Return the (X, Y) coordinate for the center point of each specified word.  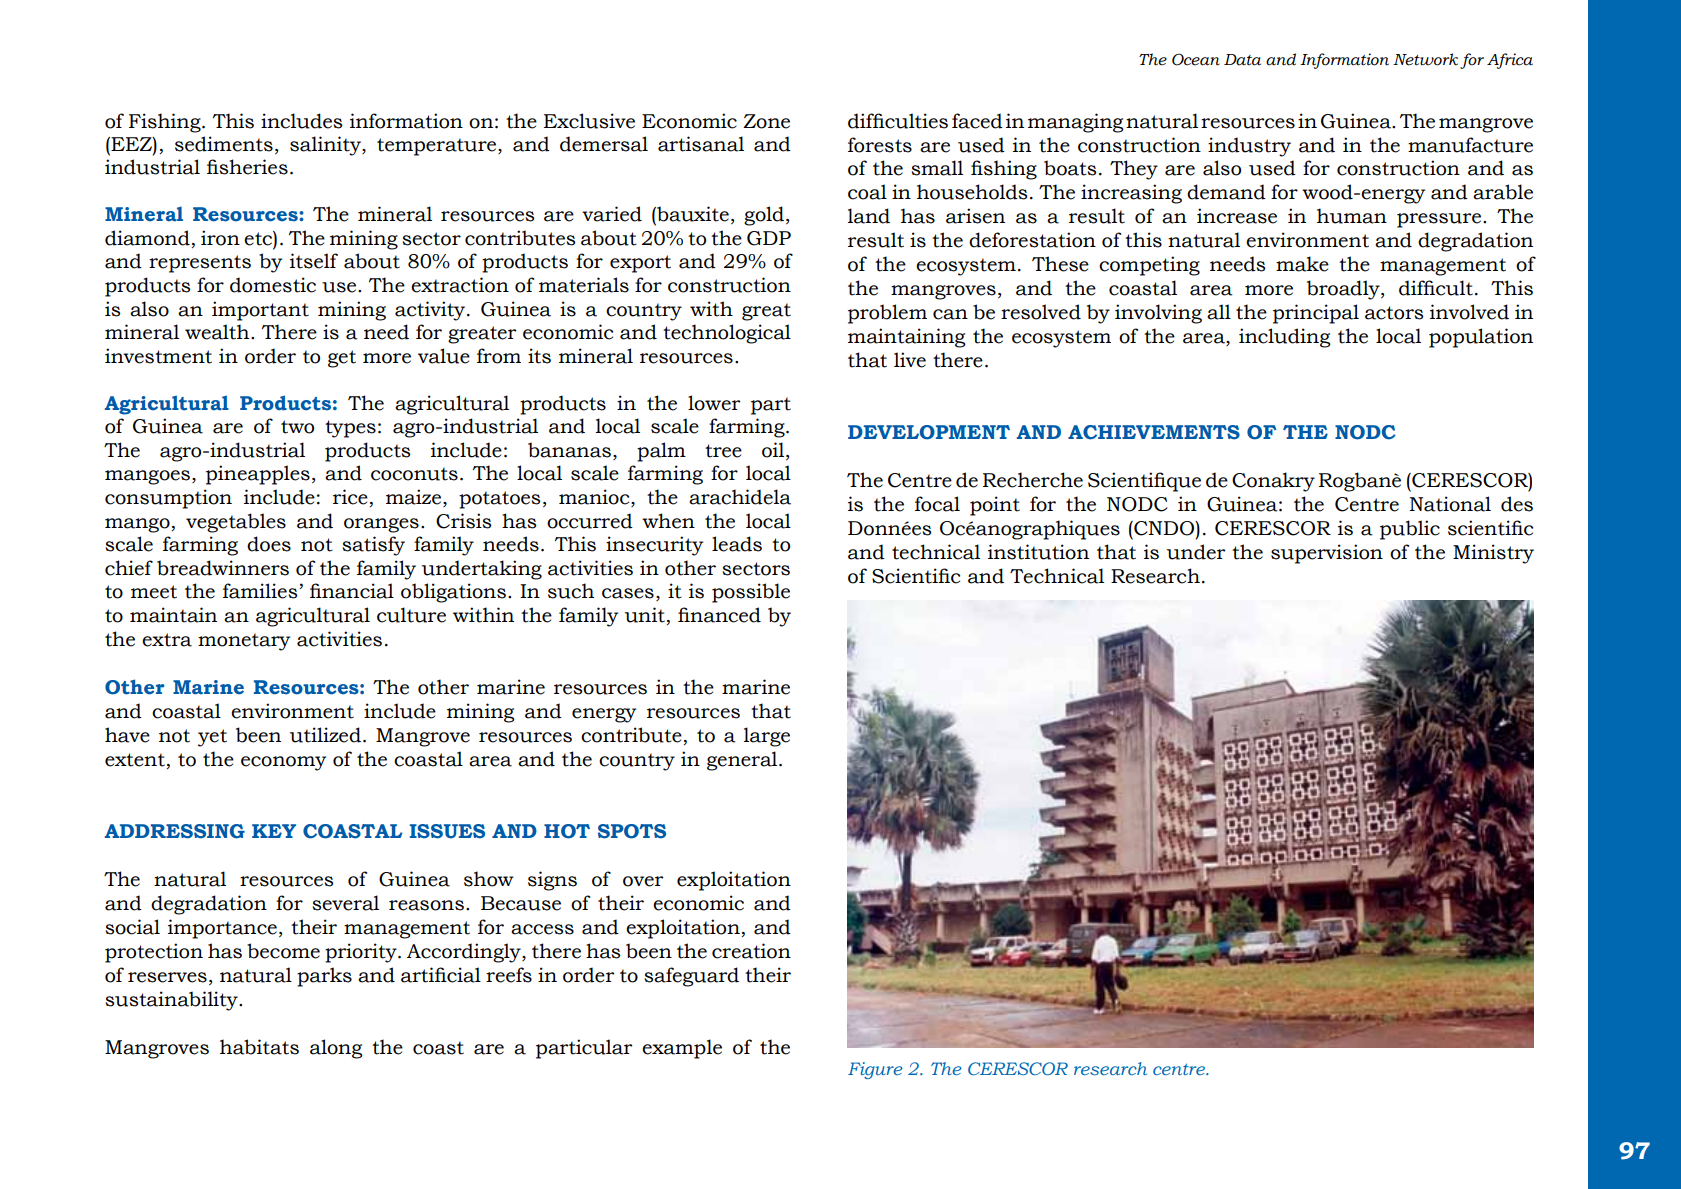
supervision (1327, 554)
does (269, 544)
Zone (766, 121)
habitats (259, 1047)
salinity (326, 146)
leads (737, 544)
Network (1425, 59)
